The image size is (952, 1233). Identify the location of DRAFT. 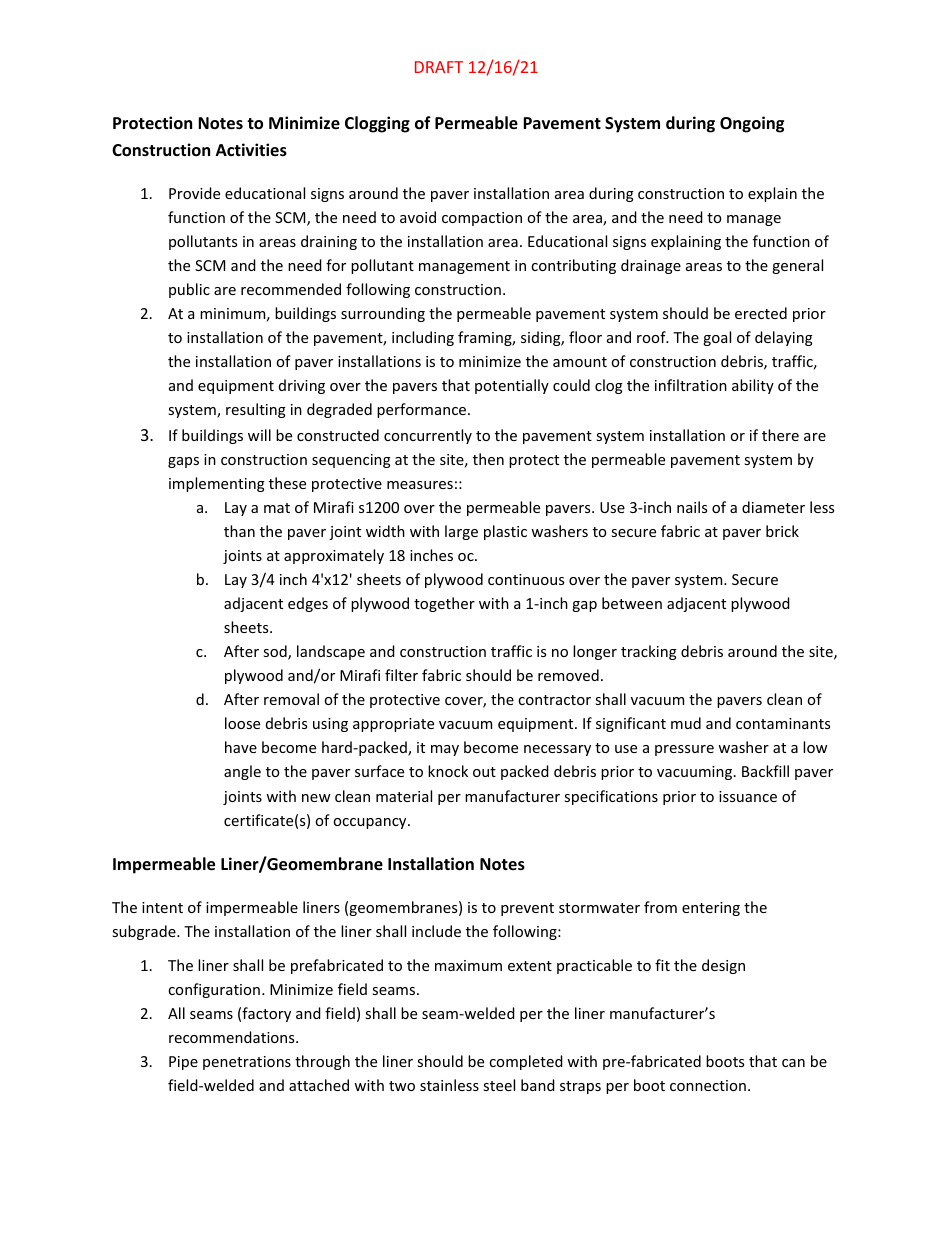
(439, 67).
